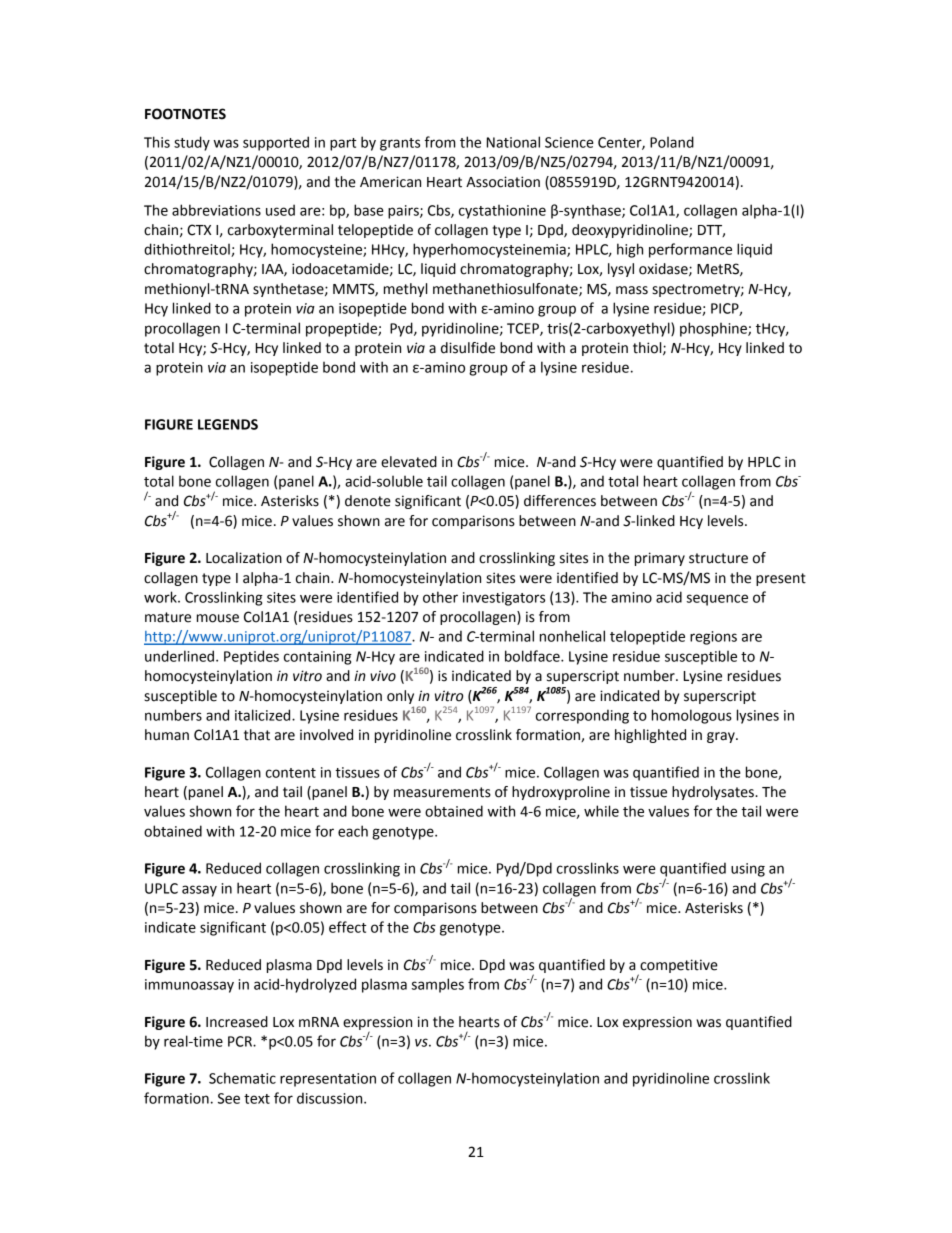 This screenshot has height=1233, width=952. I want to click on mouse, so click(218, 618).
